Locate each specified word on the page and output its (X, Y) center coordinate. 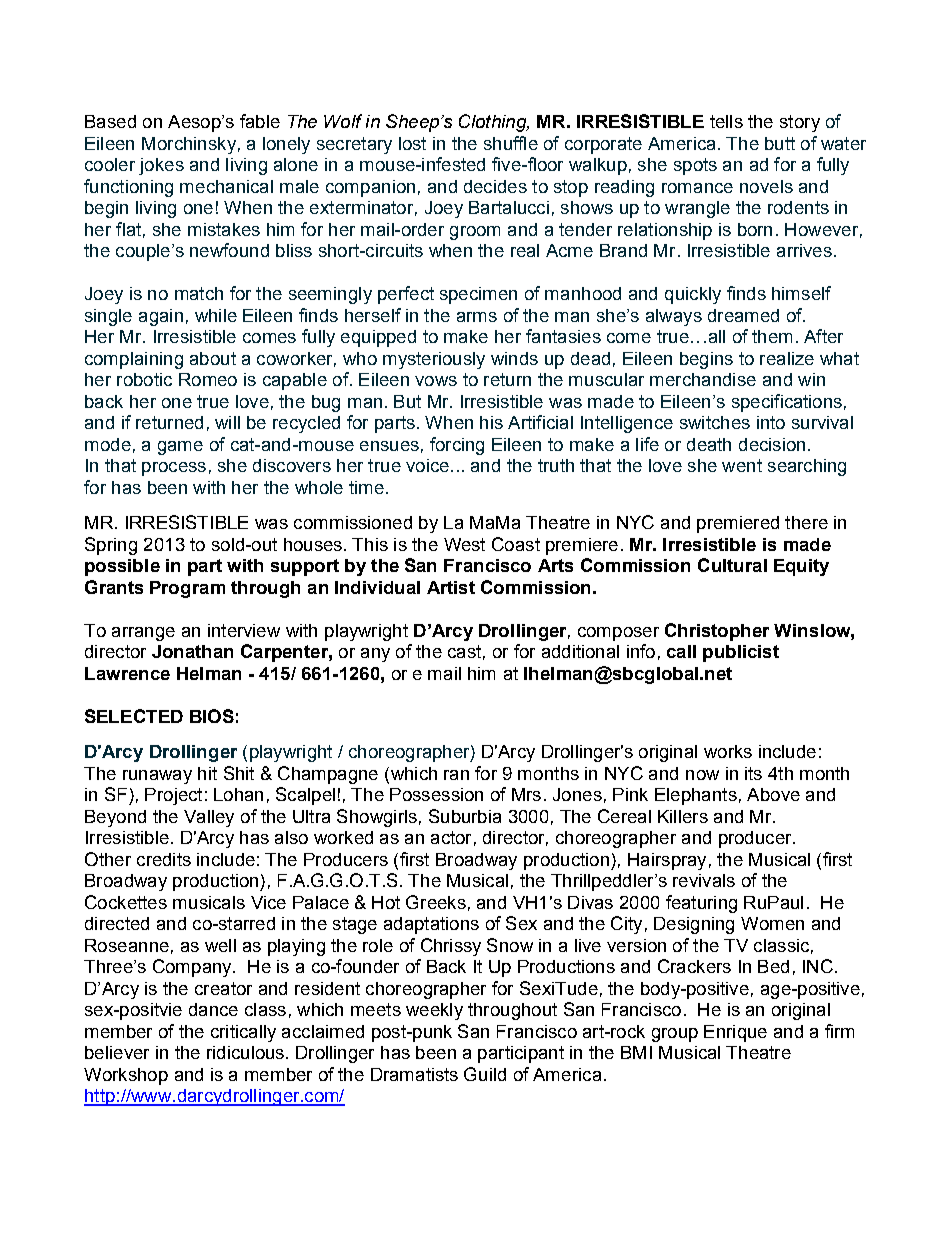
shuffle (511, 143)
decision (772, 444)
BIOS (212, 716)
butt (780, 143)
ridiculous (245, 1052)
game (180, 448)
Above (773, 794)
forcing (457, 446)
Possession (436, 794)
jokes (161, 166)
